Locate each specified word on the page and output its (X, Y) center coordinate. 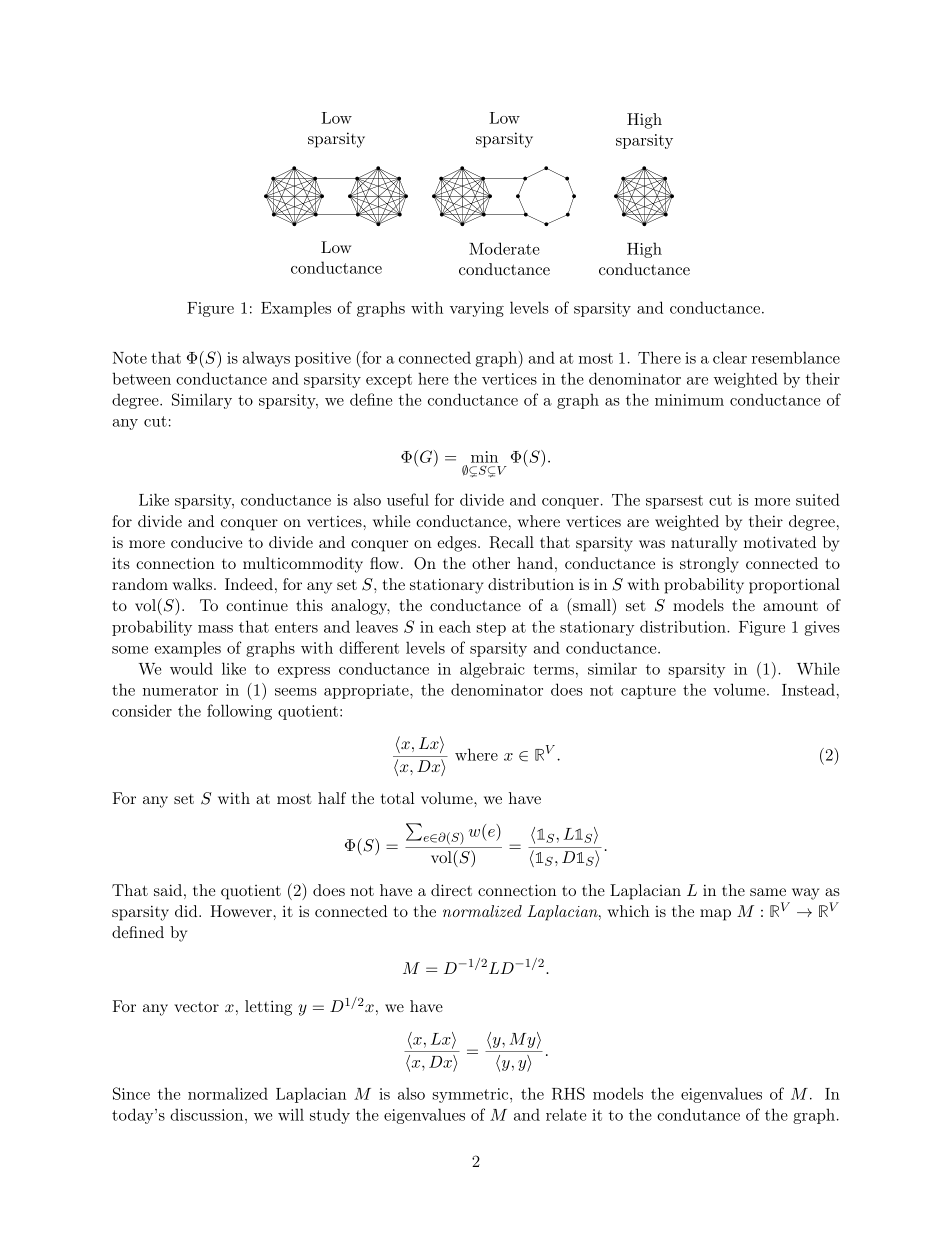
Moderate (504, 248)
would (191, 668)
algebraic (492, 670)
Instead (808, 689)
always (266, 359)
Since (131, 1093)
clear (730, 357)
